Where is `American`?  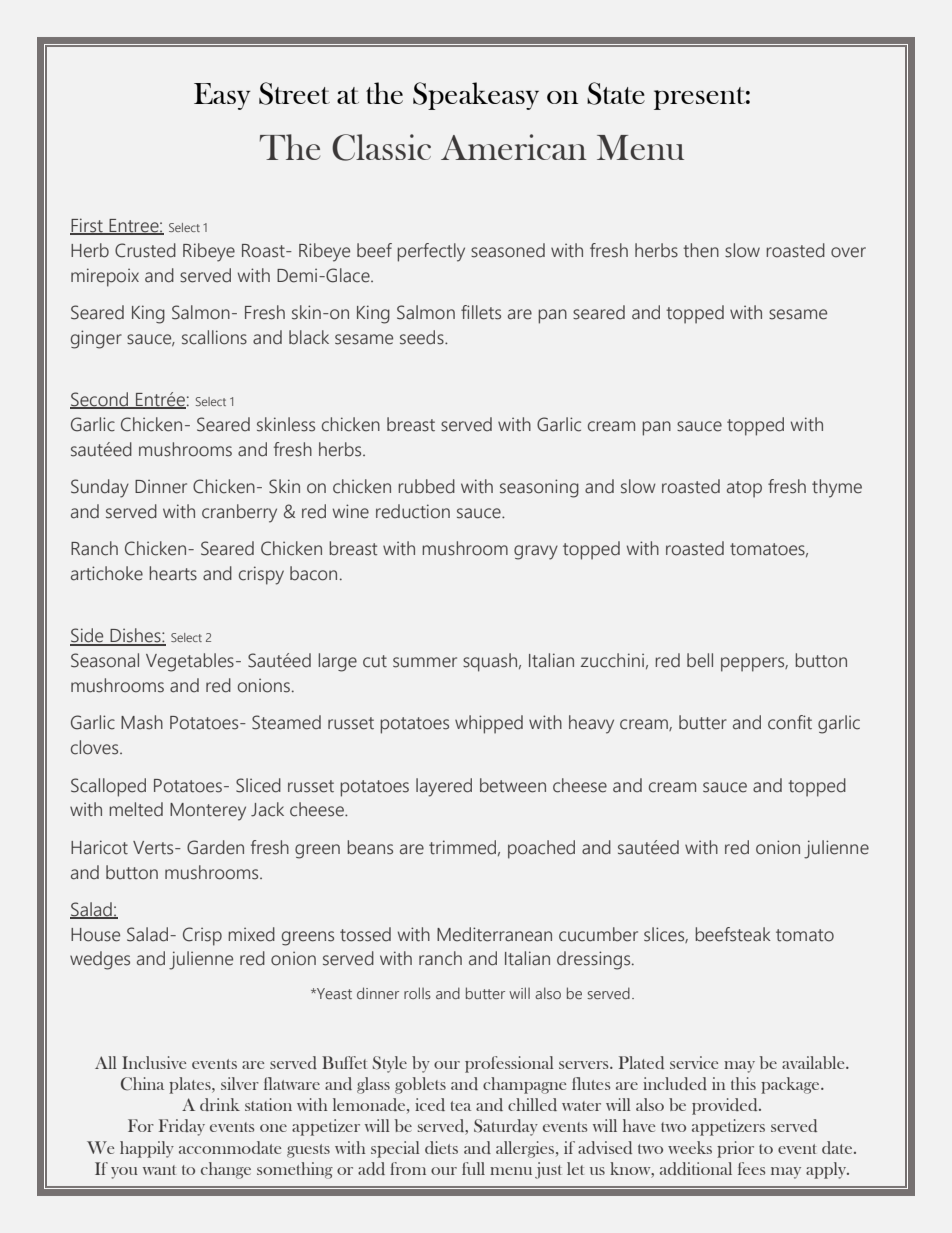 American is located at coordinates (514, 147).
